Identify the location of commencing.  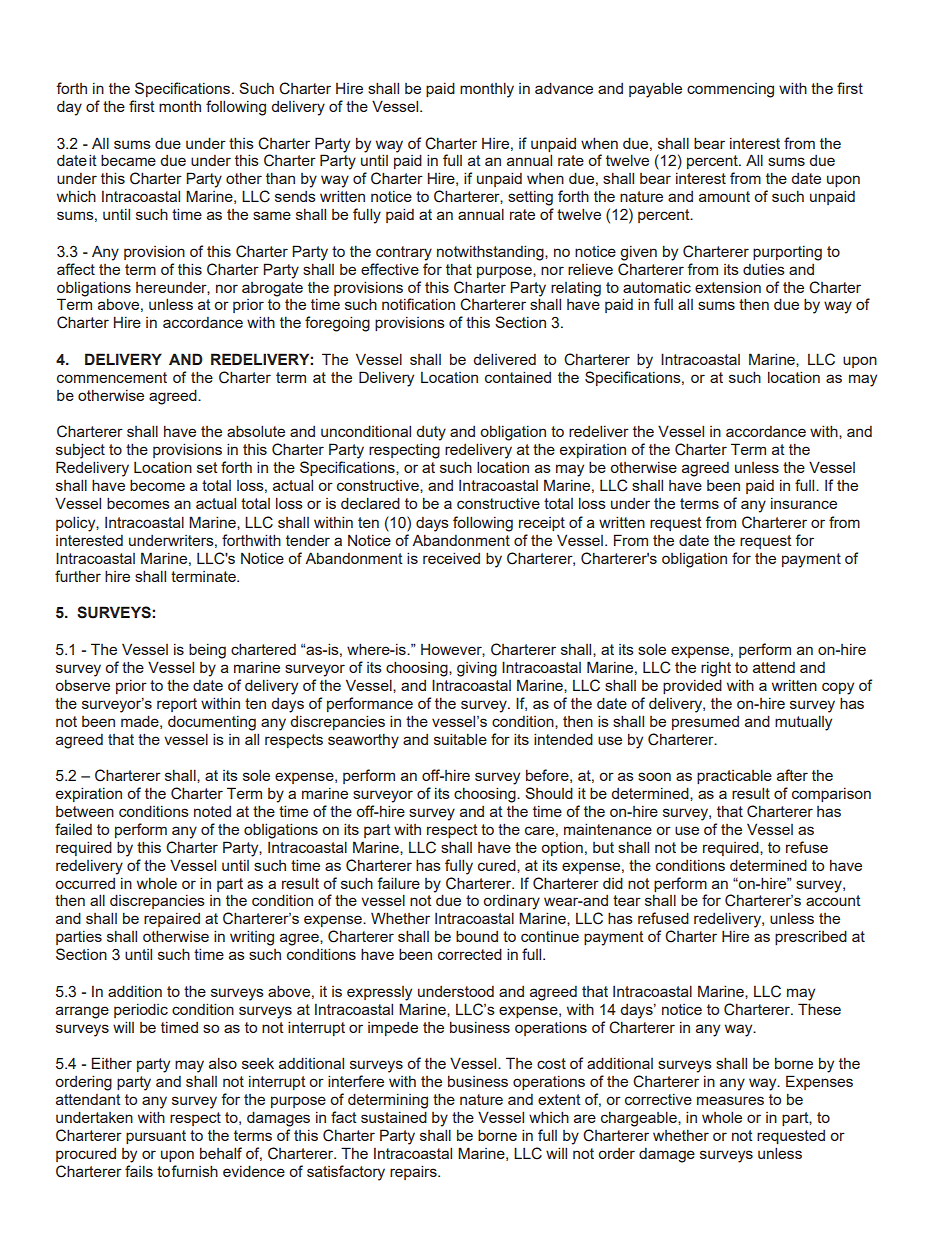
(730, 90).
